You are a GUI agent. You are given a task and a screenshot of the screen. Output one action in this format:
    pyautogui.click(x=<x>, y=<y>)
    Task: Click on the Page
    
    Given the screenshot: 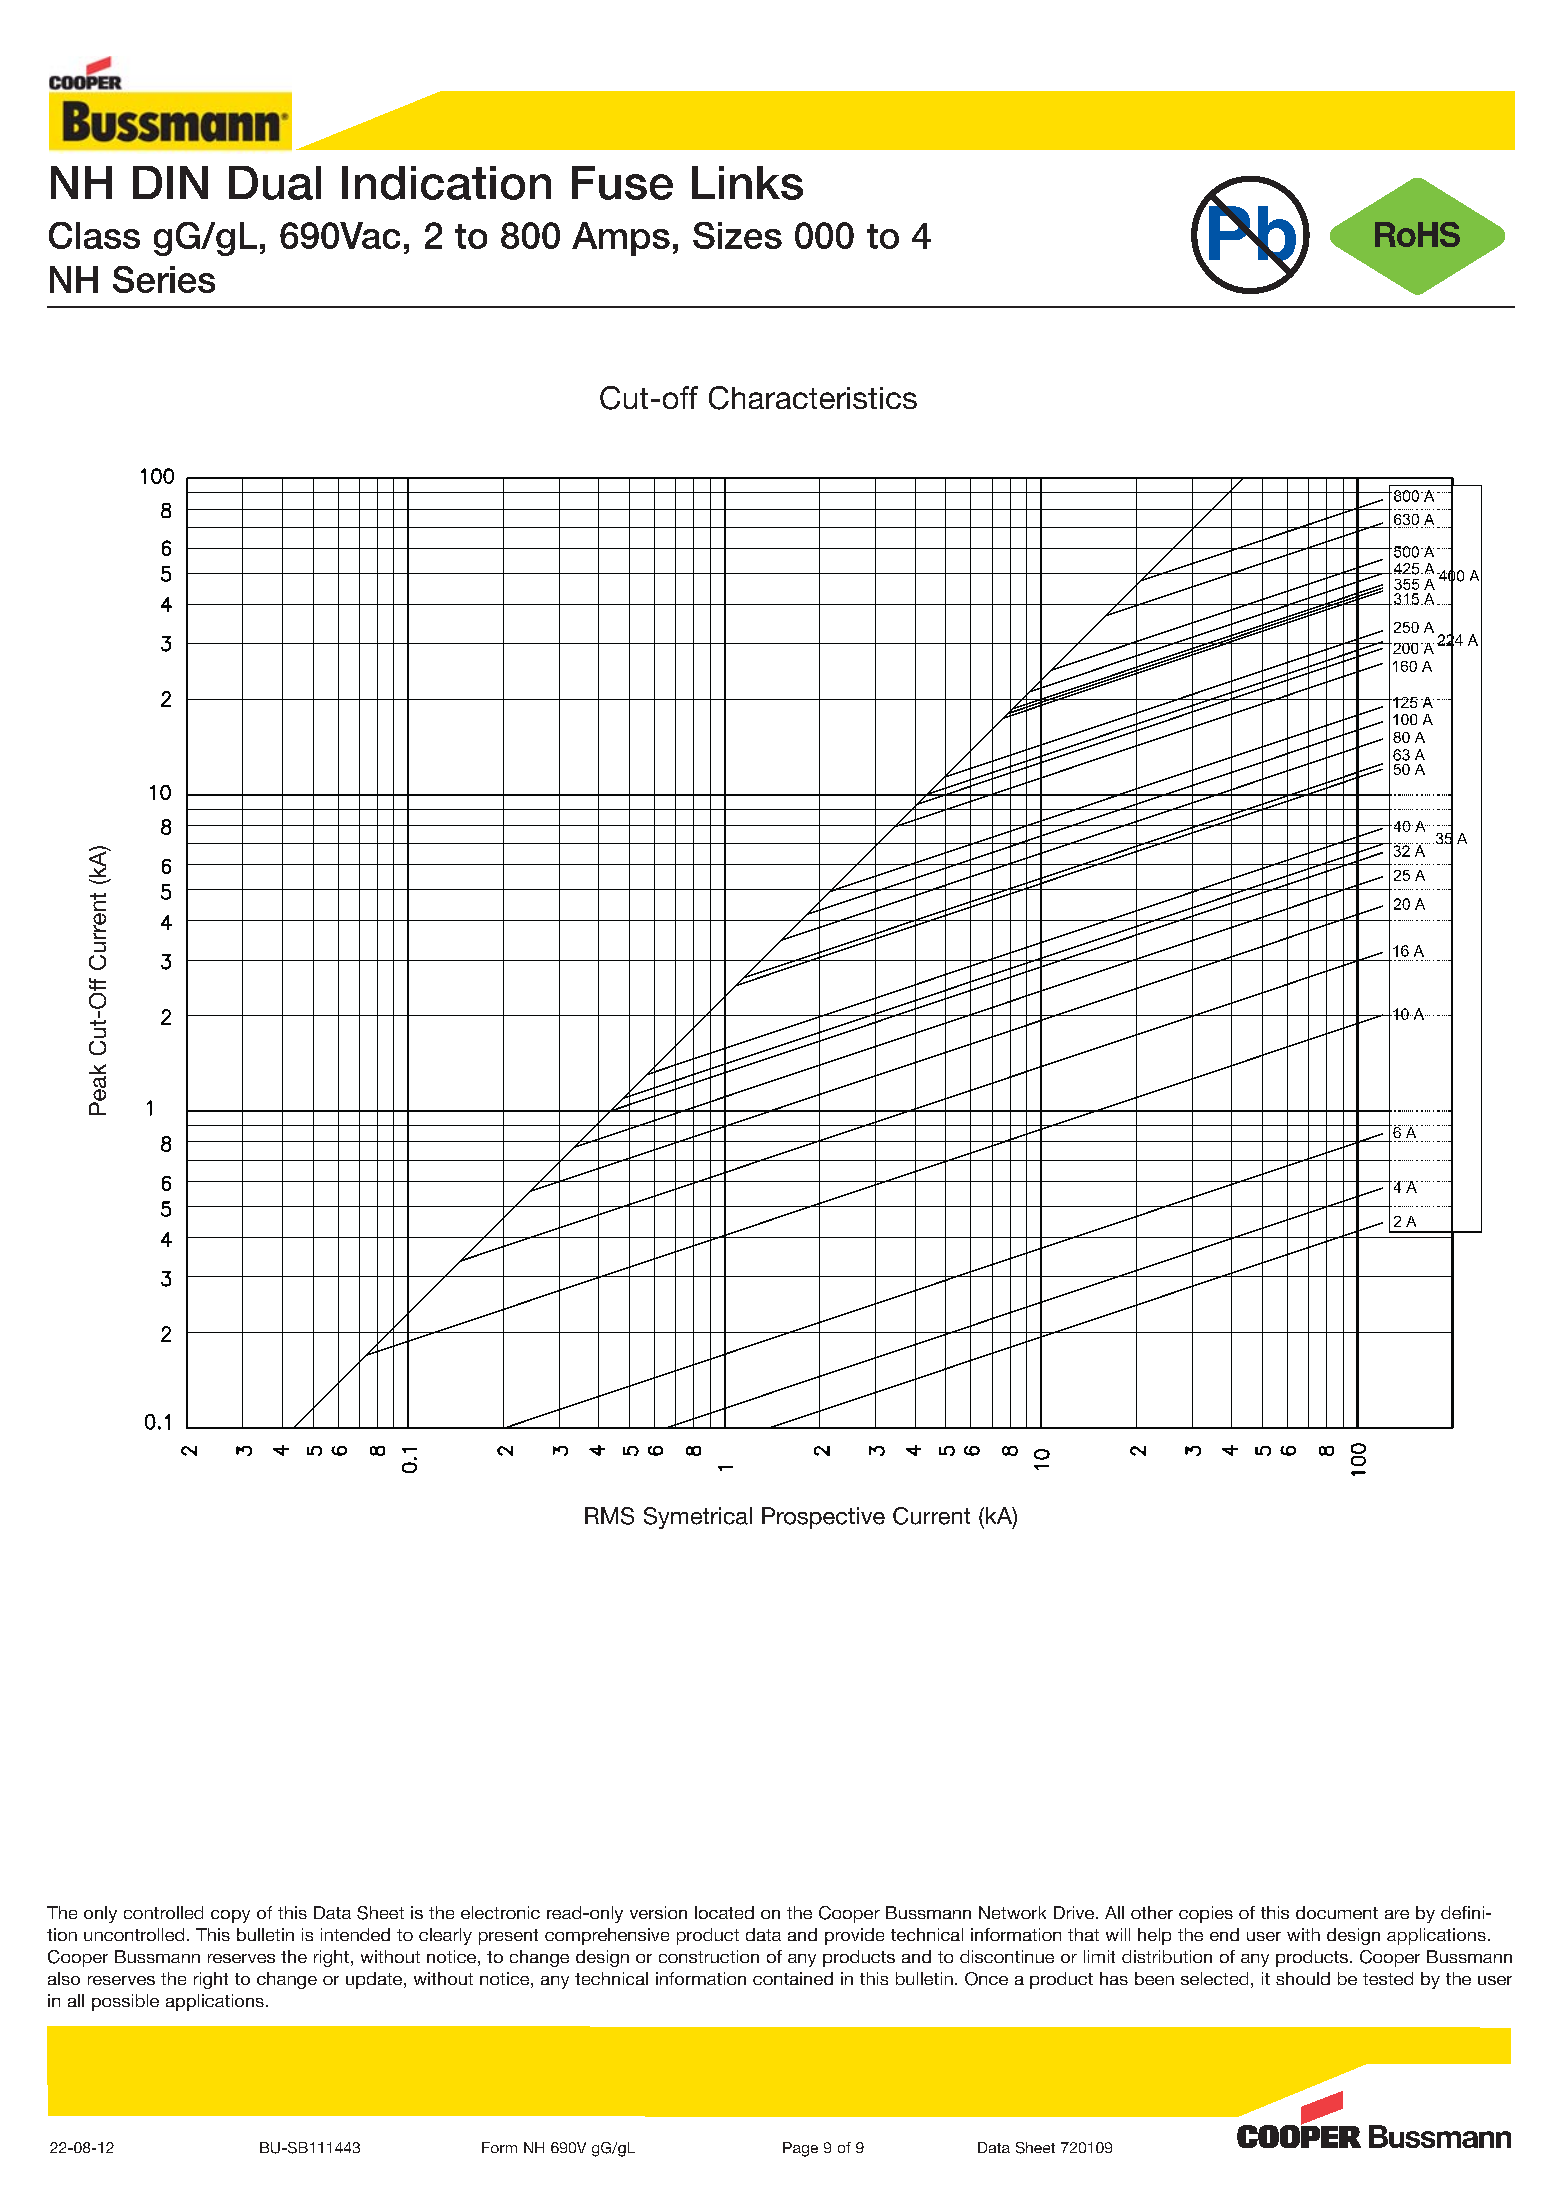 What is the action you would take?
    pyautogui.click(x=800, y=2149)
